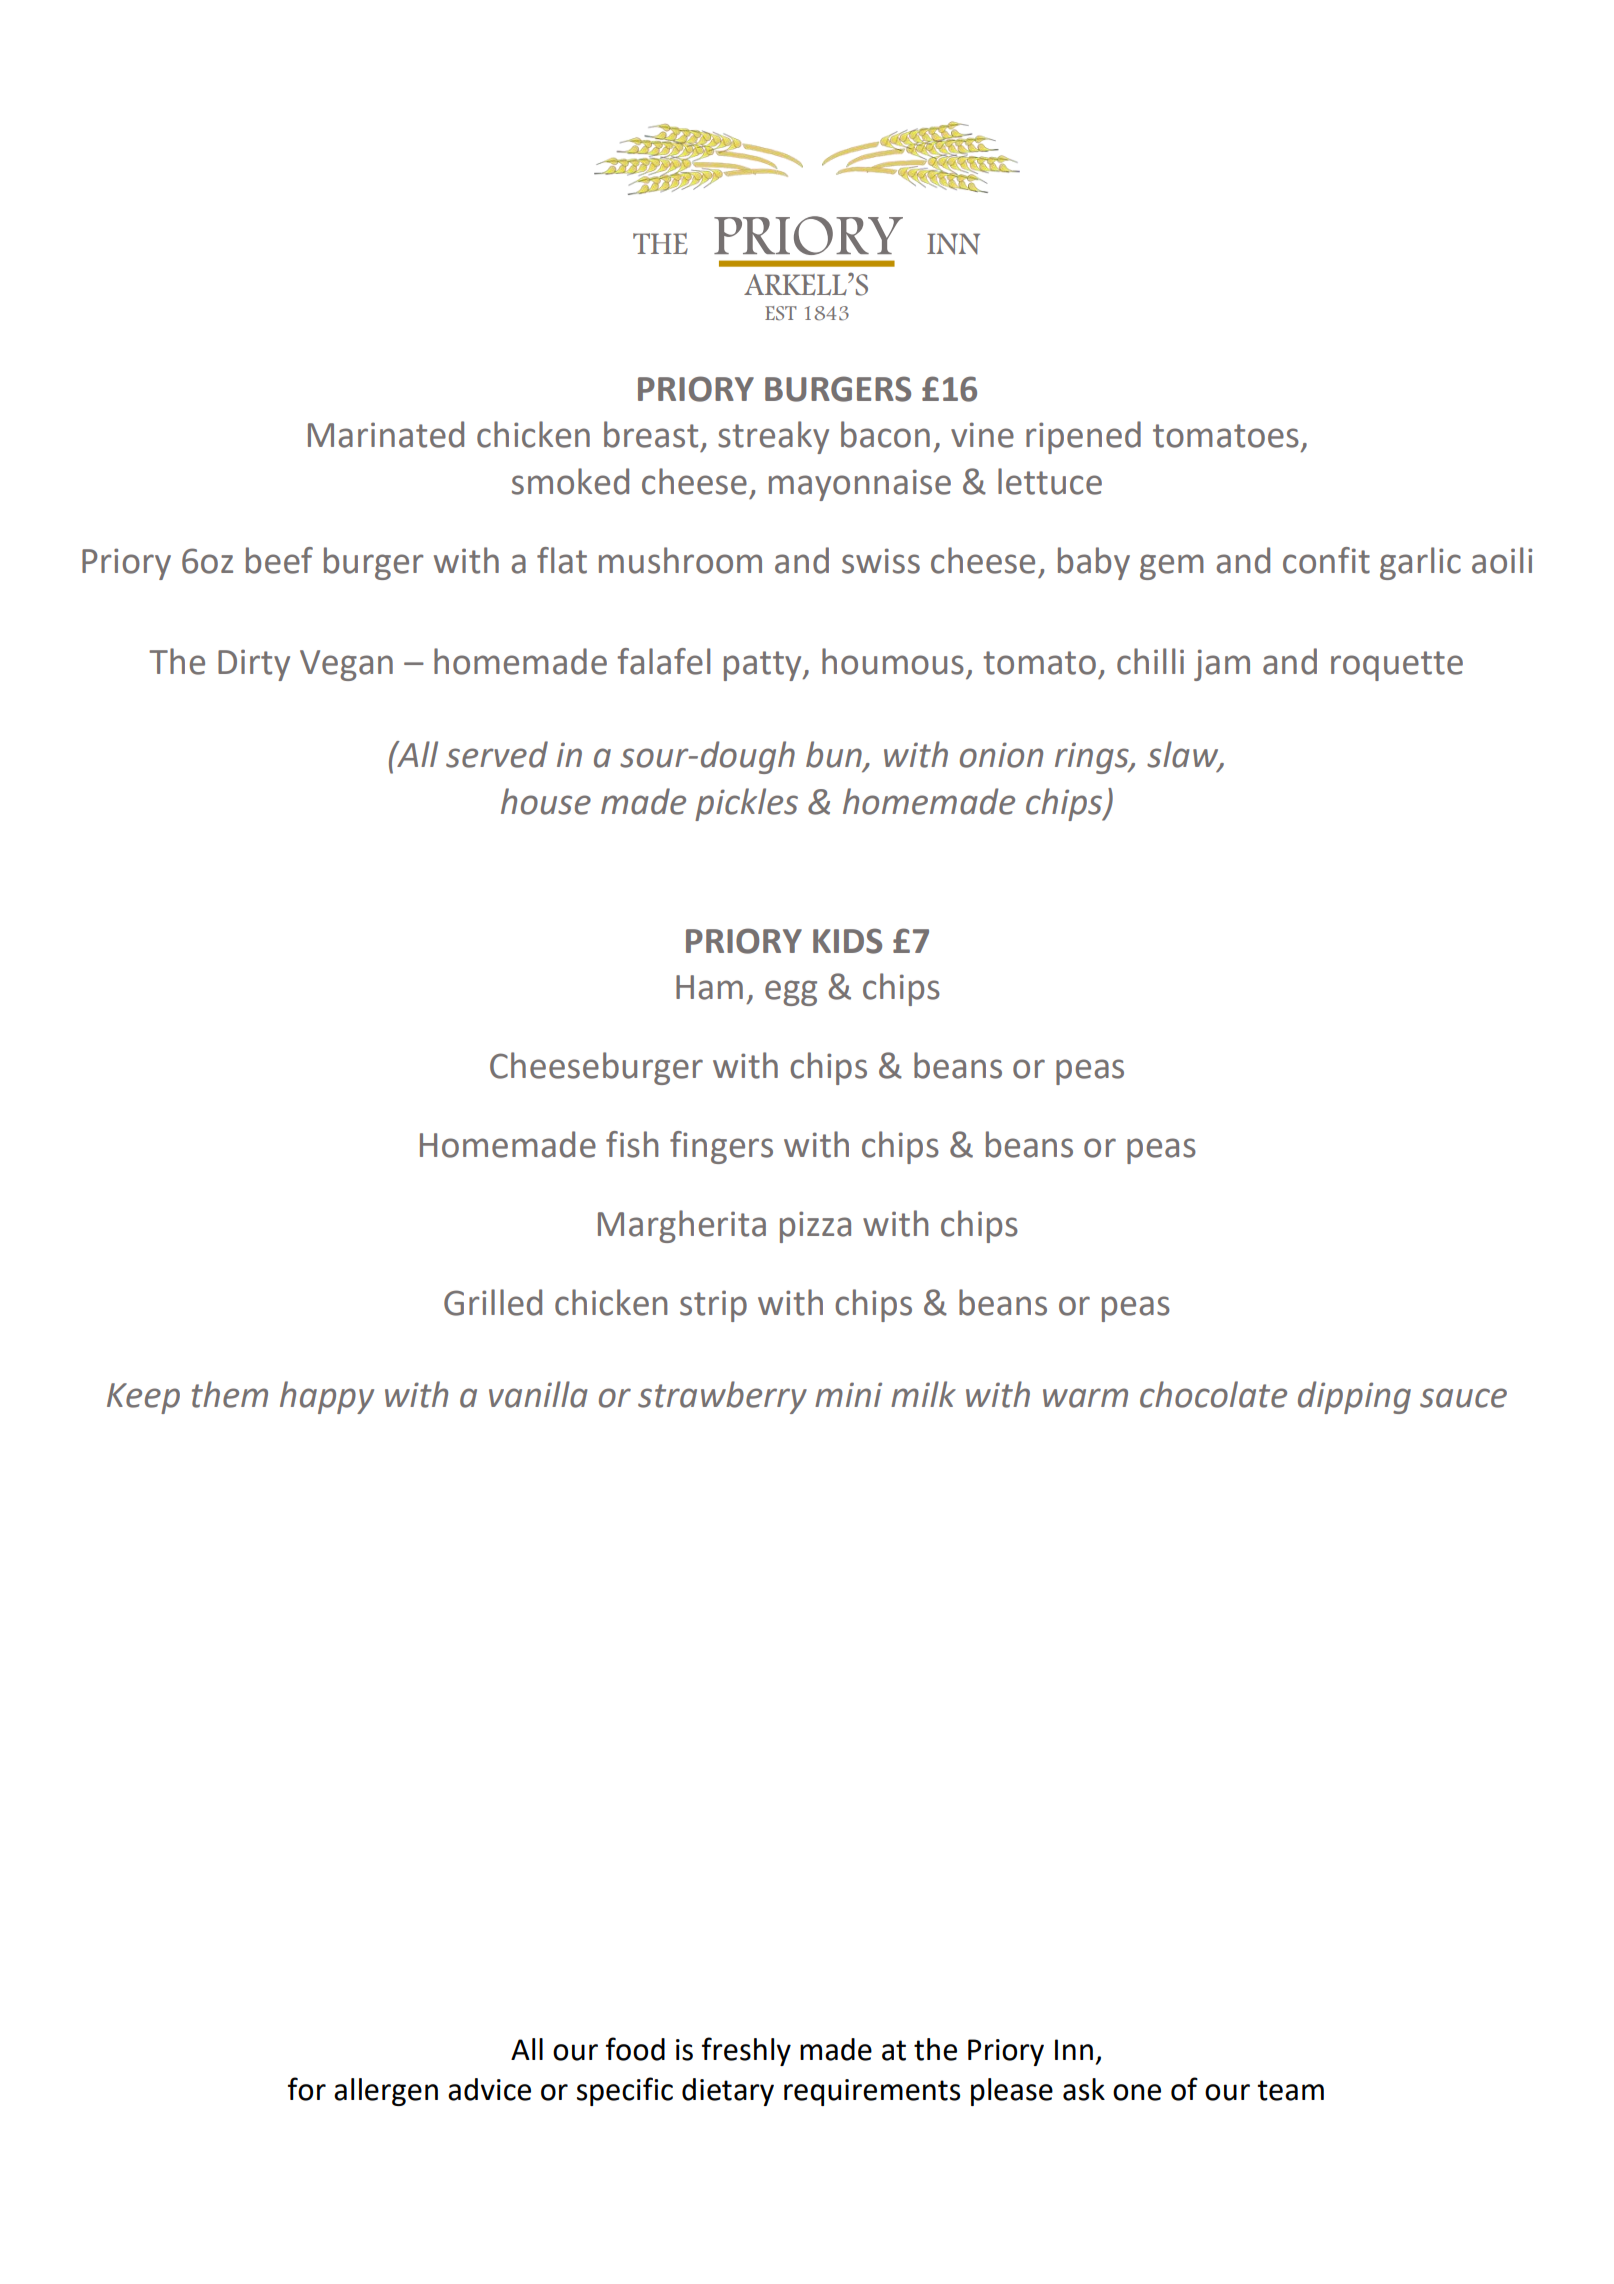  What do you see at coordinates (1083, 437) in the image?
I see `ripened` at bounding box center [1083, 437].
